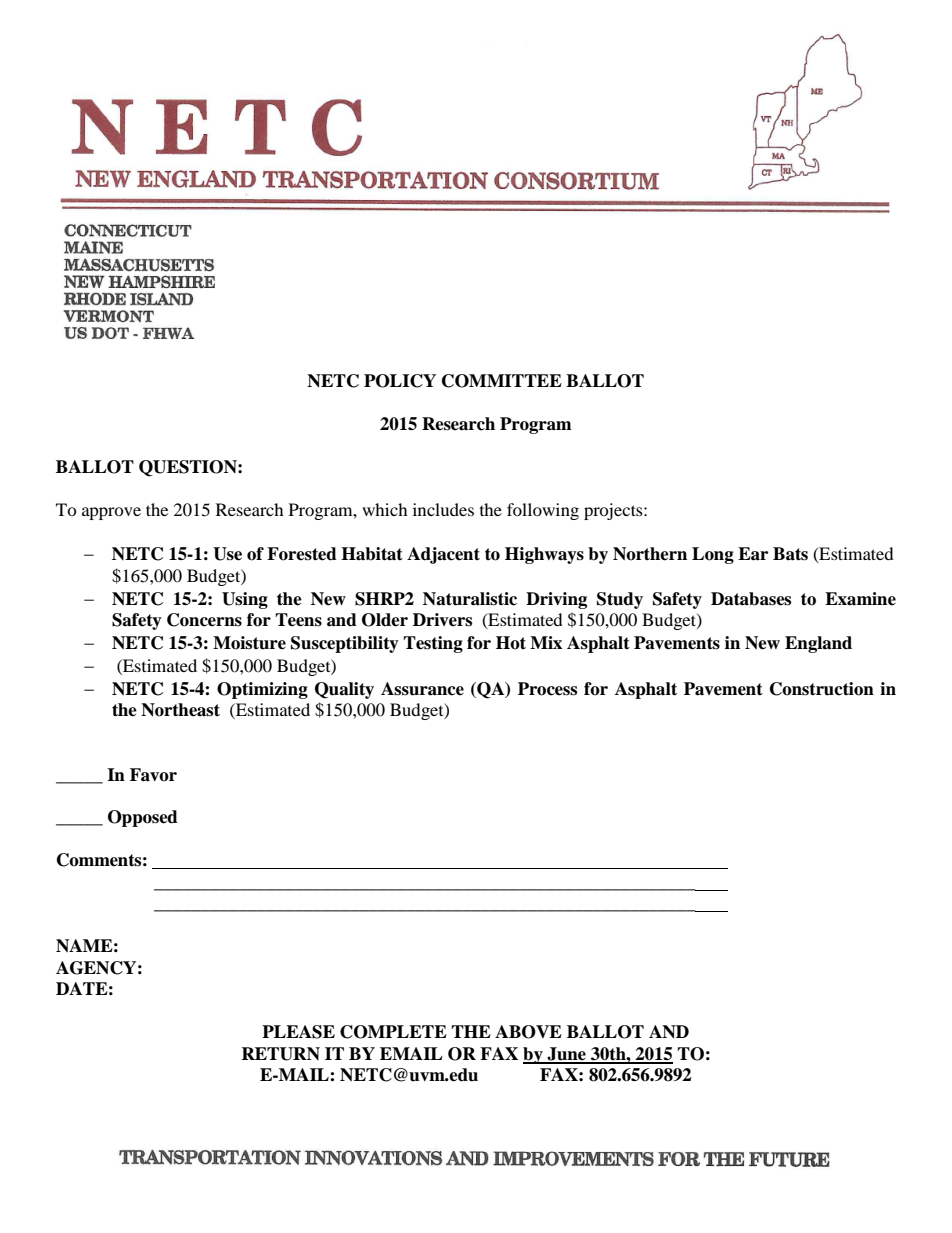 Image resolution: width=952 pixels, height=1233 pixels. I want to click on POLICY, so click(400, 381).
